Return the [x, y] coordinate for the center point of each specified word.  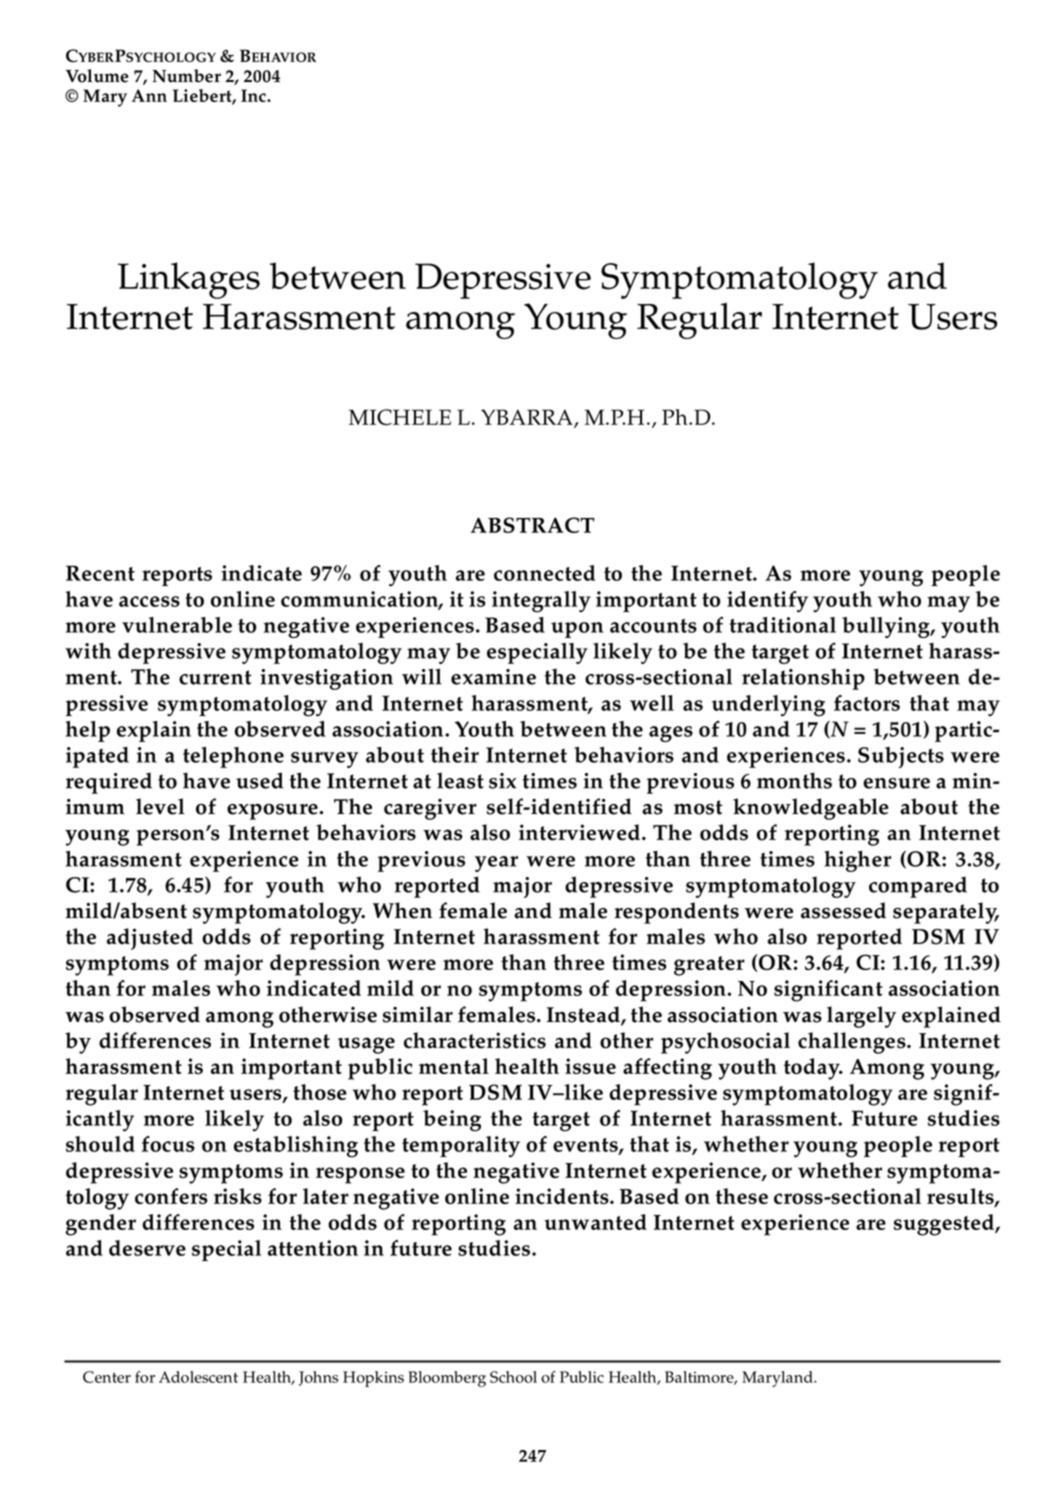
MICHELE [400, 417]
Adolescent [198, 1377]
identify [767, 602]
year [496, 864]
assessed [843, 910]
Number [186, 76]
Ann [149, 95]
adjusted [150, 939]
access [149, 601]
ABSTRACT [533, 525]
